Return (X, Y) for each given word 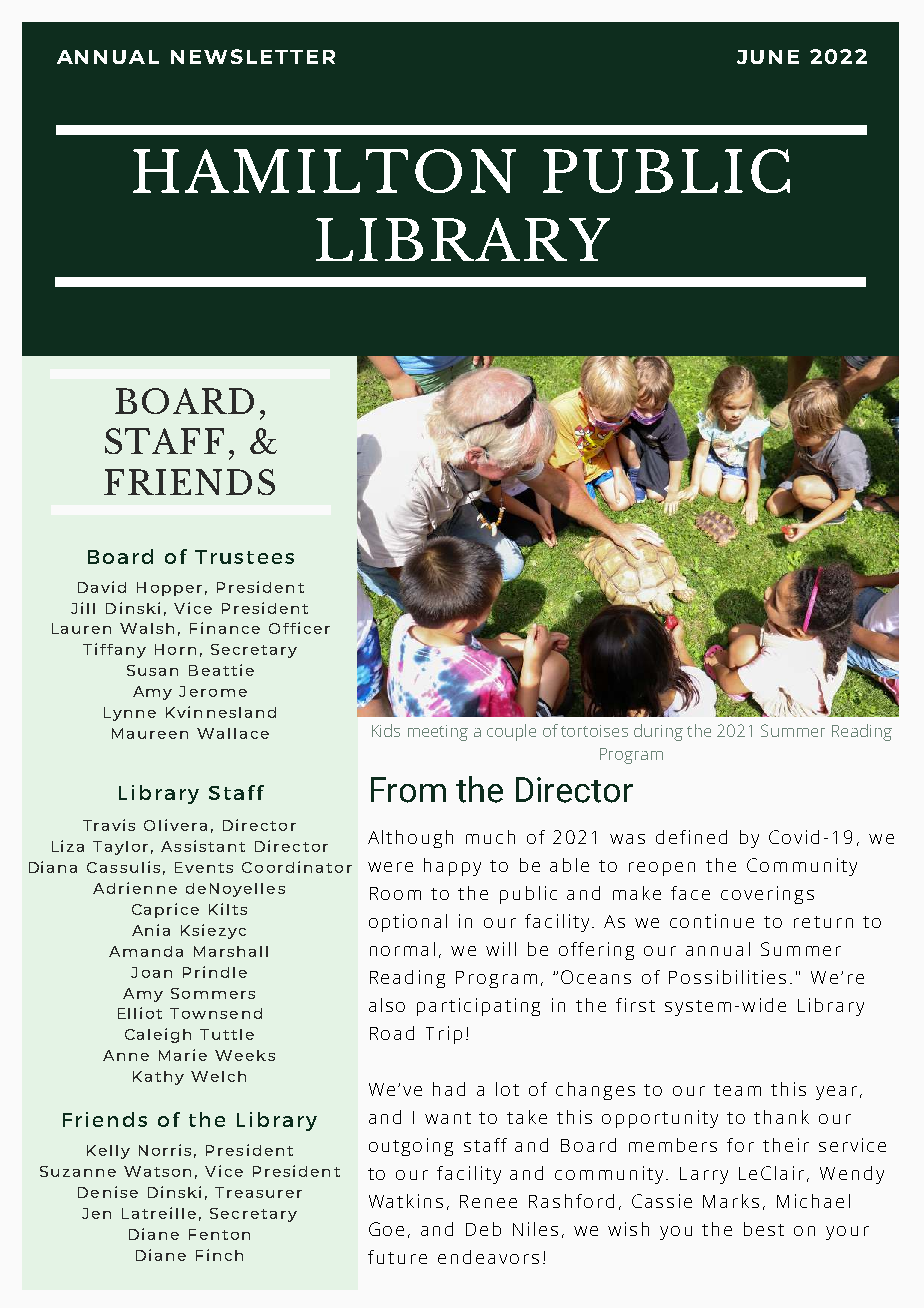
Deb (483, 1229)
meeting (438, 733)
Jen (96, 1213)
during (658, 732)
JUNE (768, 57)
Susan (152, 670)
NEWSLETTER (253, 56)
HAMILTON (324, 171)
